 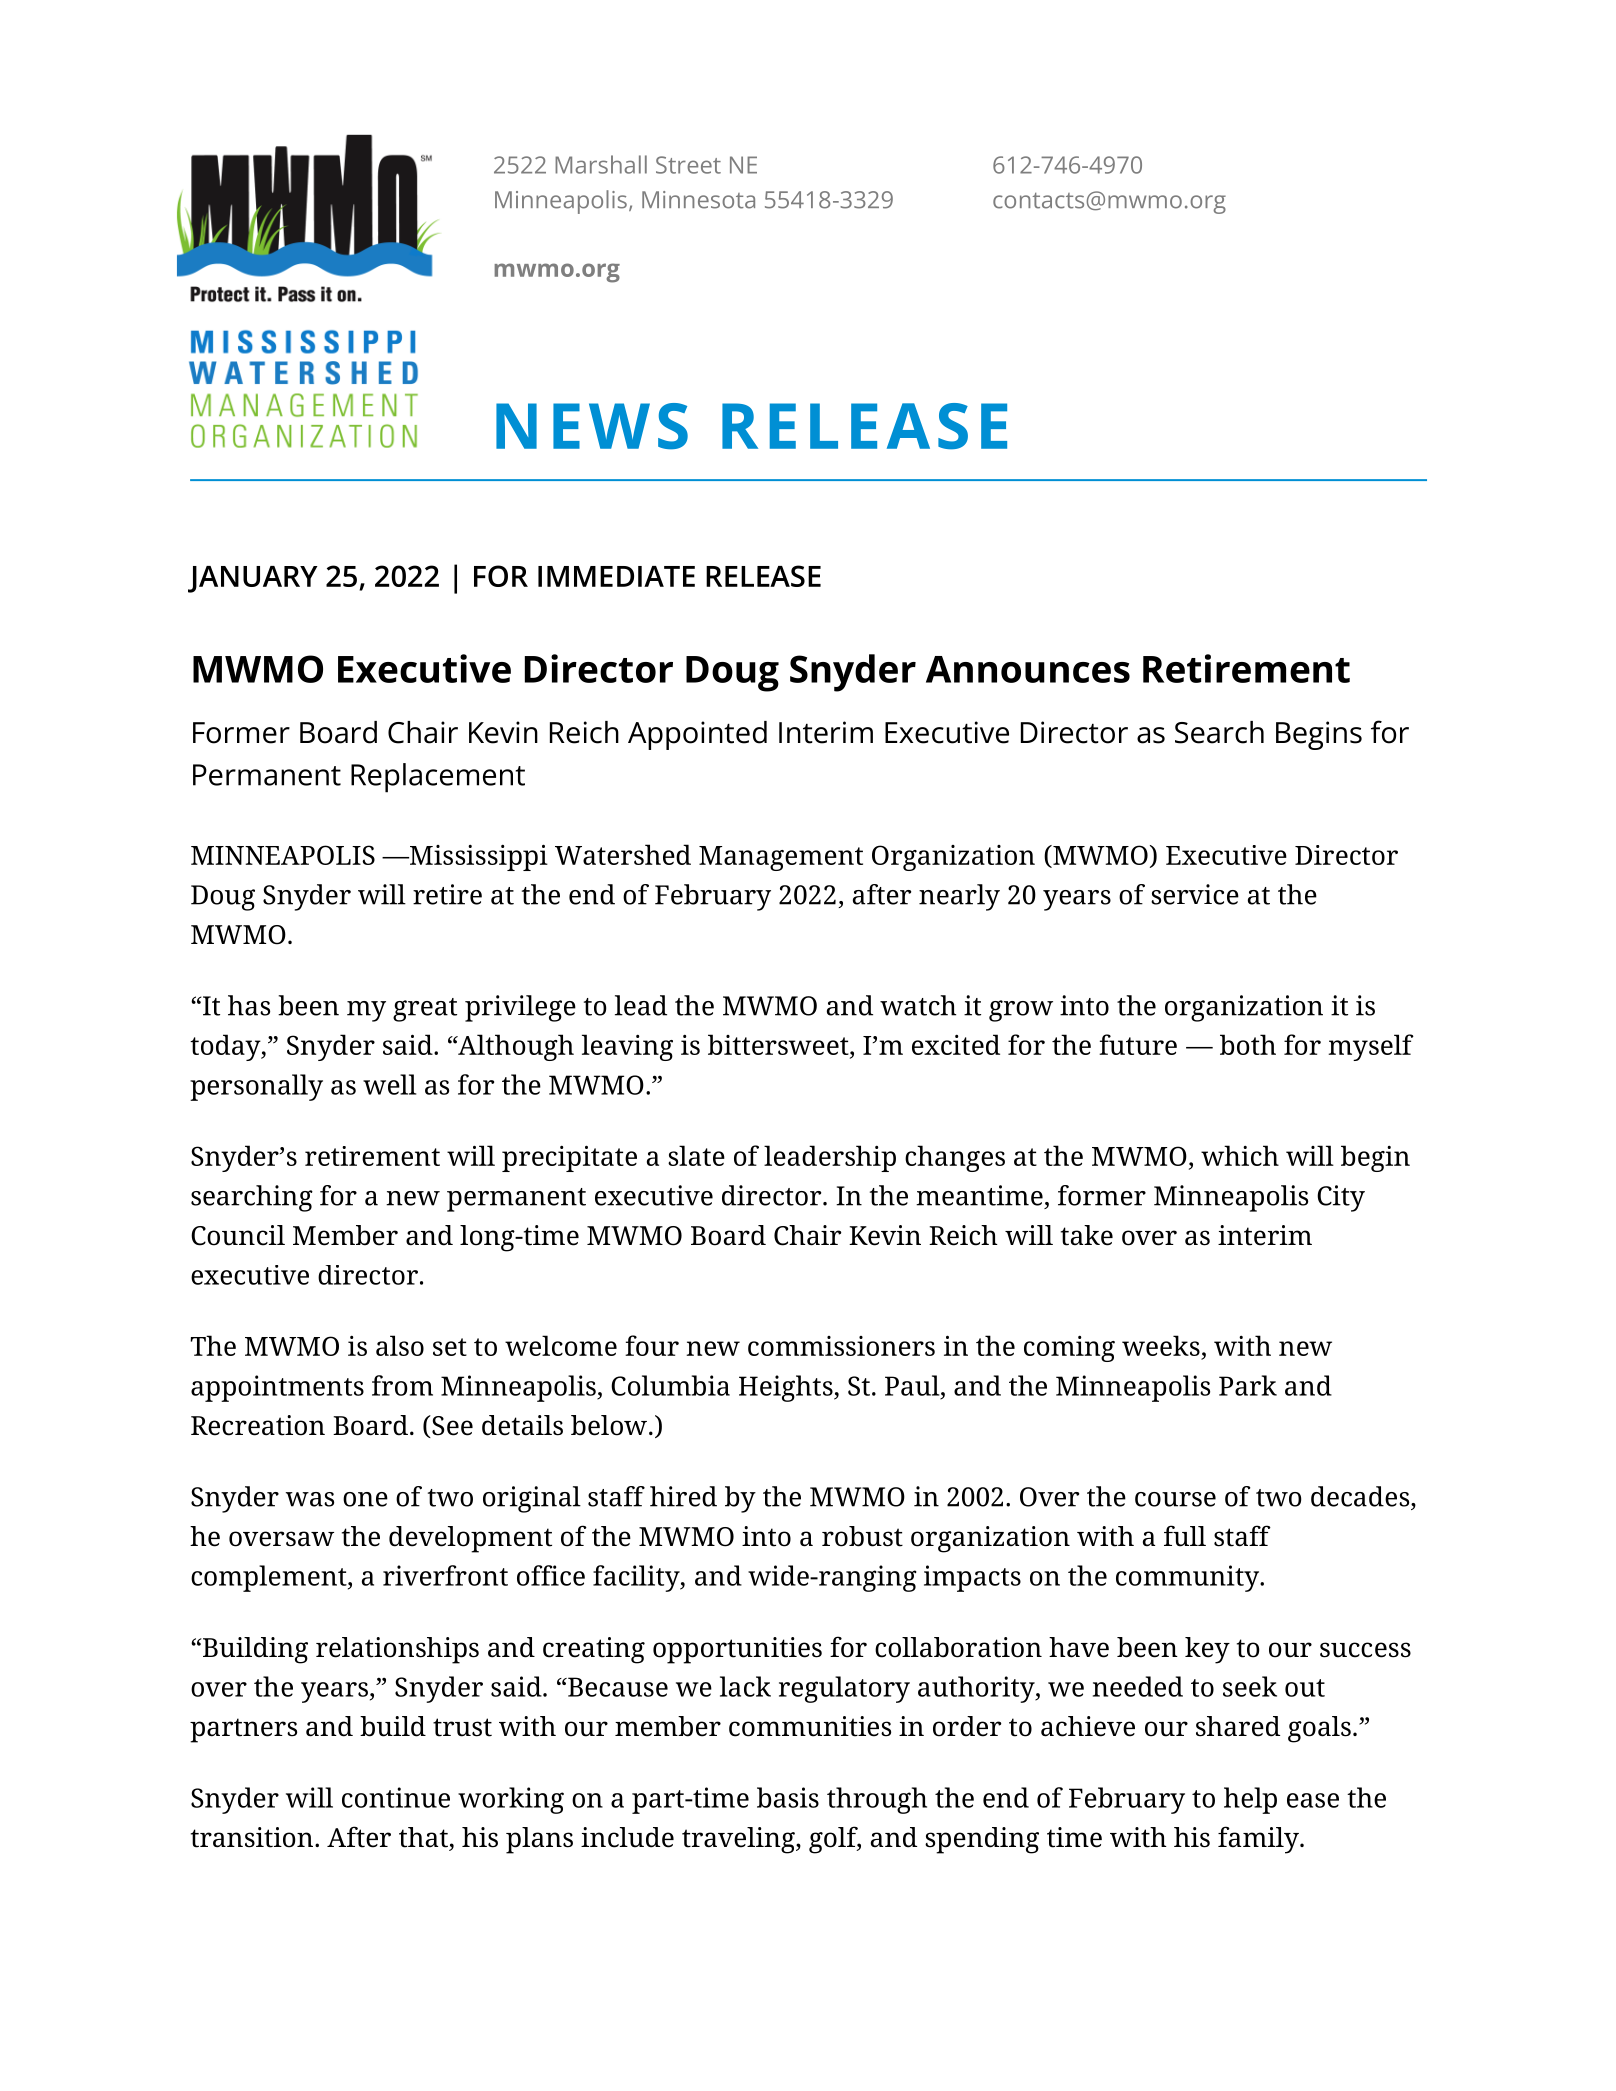 I want to click on great, so click(x=425, y=1010).
